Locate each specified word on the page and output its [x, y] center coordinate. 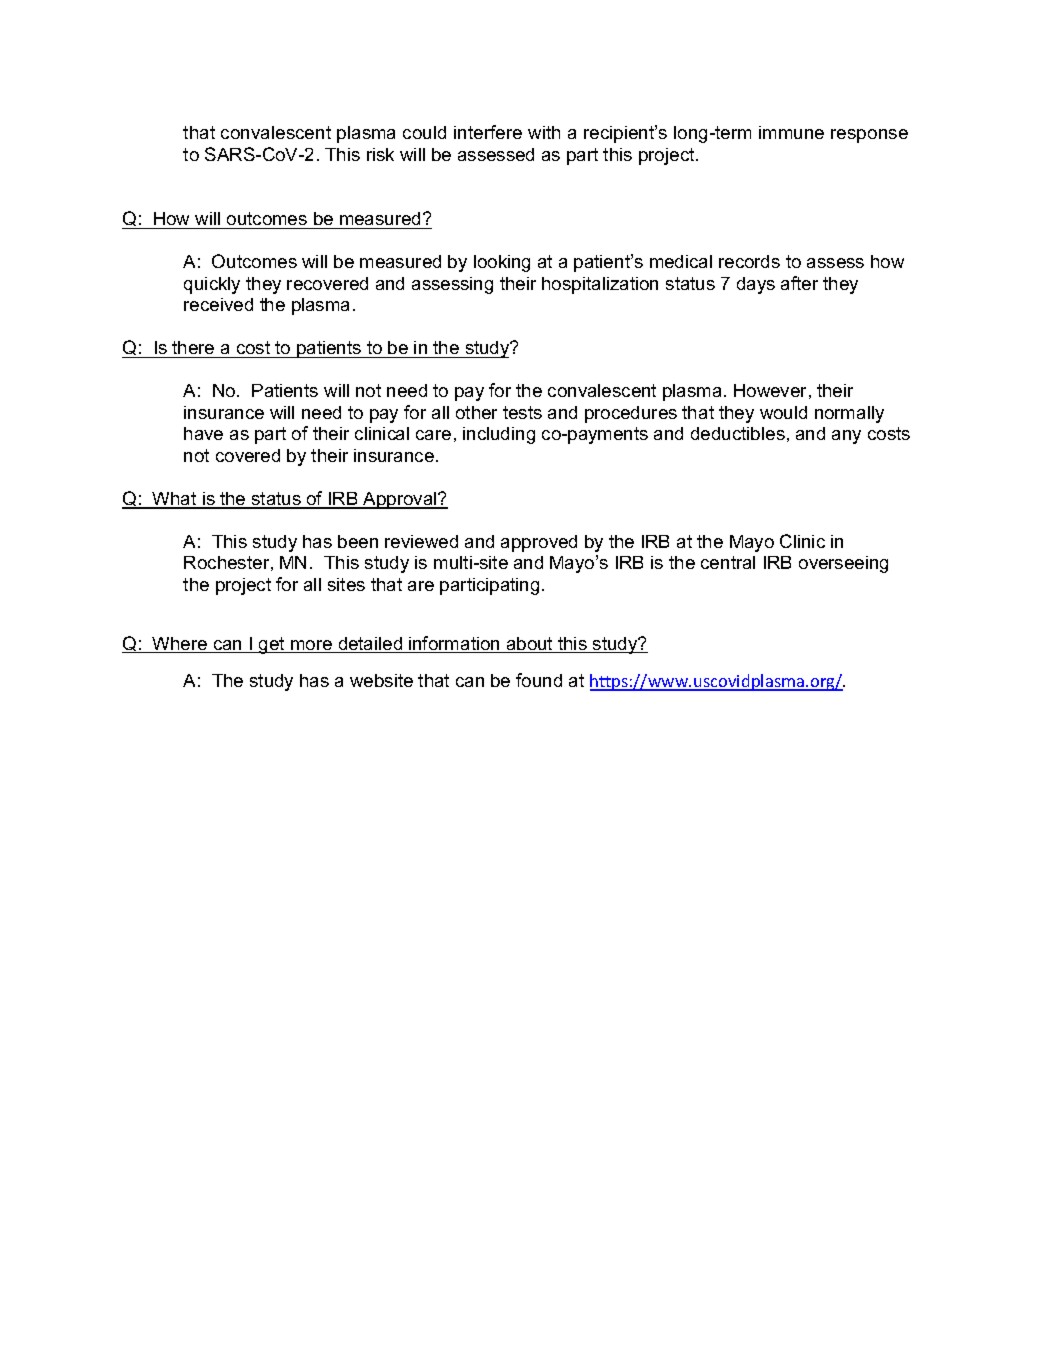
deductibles [738, 433]
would [783, 412]
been [358, 541]
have [203, 433]
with [544, 132]
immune [791, 132]
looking [502, 263]
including [499, 435]
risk [380, 154]
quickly [212, 285]
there [193, 347]
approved [539, 543]
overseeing [843, 564]
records [749, 261]
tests [522, 412]
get [272, 645]
